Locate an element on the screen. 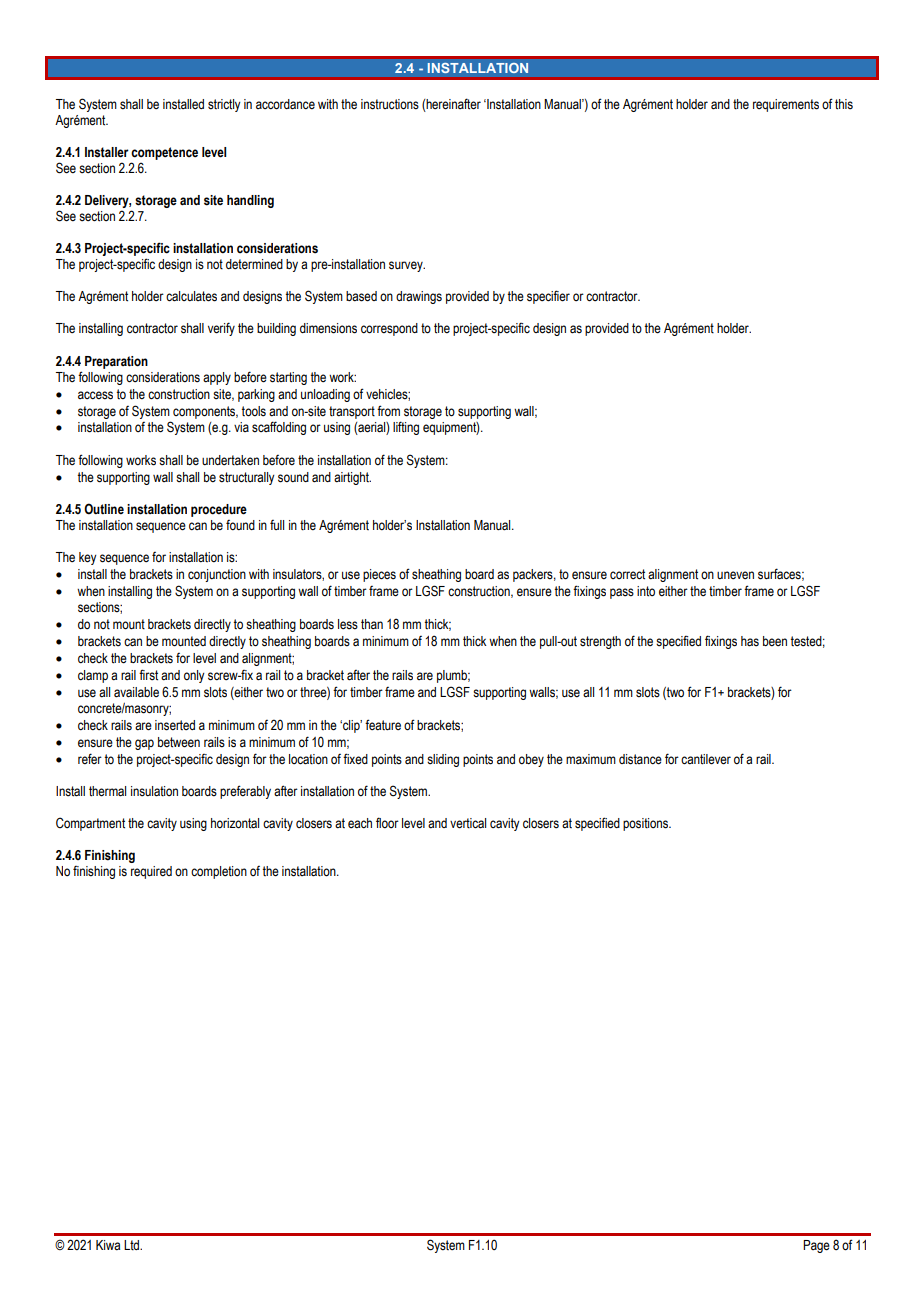  uneven is located at coordinates (735, 575).
